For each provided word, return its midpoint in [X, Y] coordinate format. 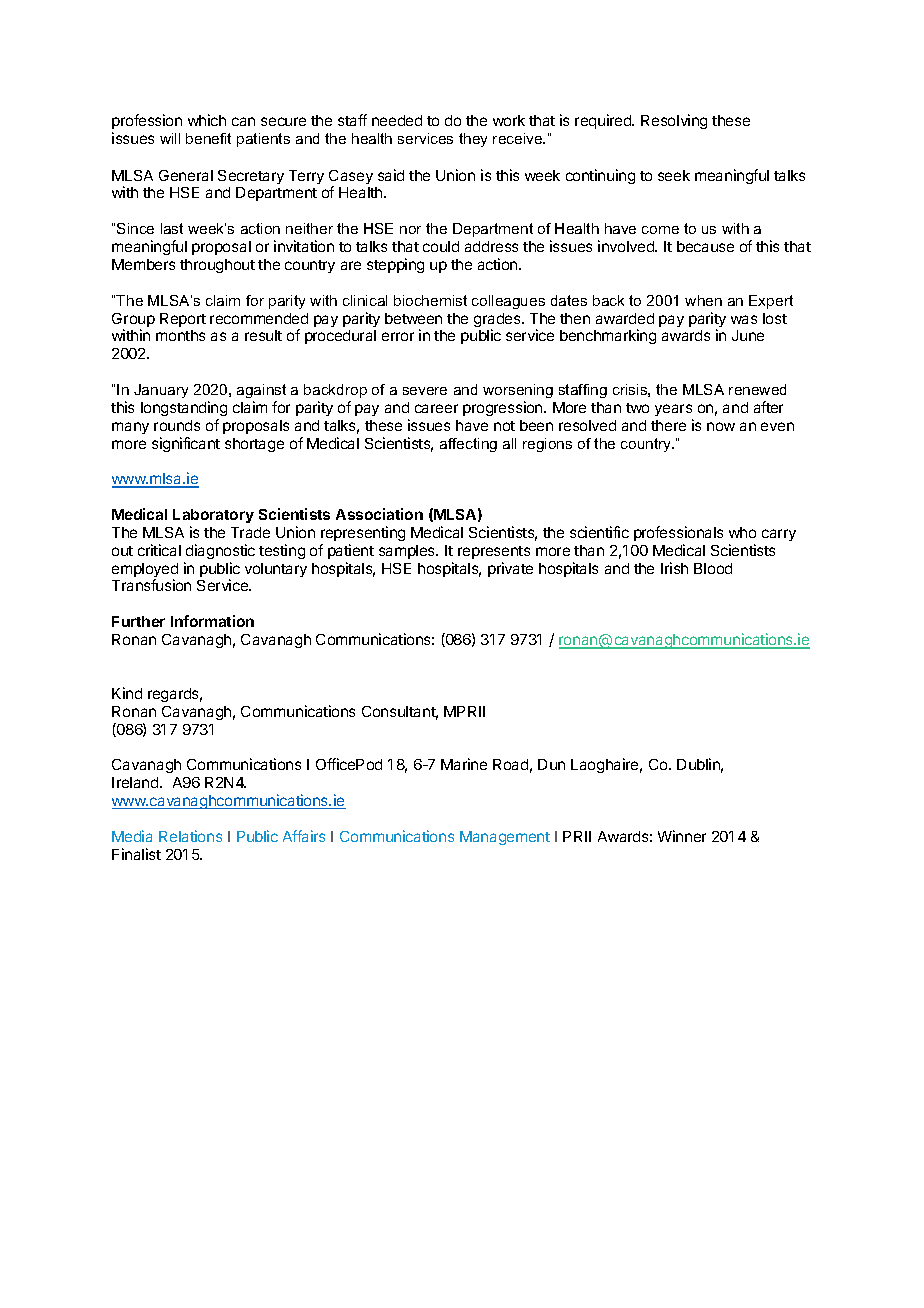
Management [505, 838]
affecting [468, 445]
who [742, 532]
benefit [208, 138]
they [473, 140]
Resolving [674, 121]
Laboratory [213, 516]
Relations [190, 836]
